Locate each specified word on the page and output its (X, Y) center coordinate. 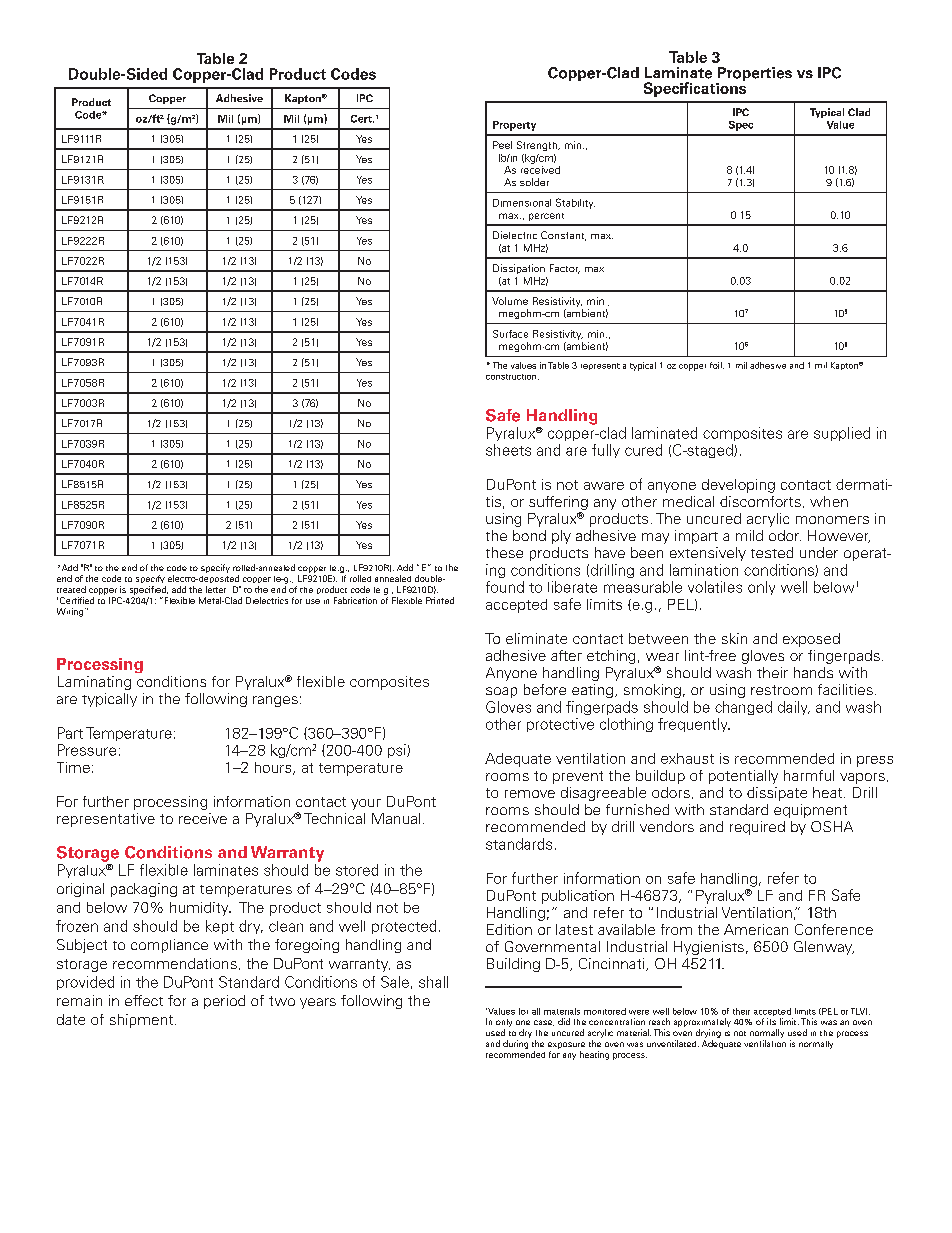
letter (216, 589)
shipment (143, 1021)
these (504, 552)
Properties (754, 75)
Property (514, 126)
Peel (502, 145)
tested (772, 552)
